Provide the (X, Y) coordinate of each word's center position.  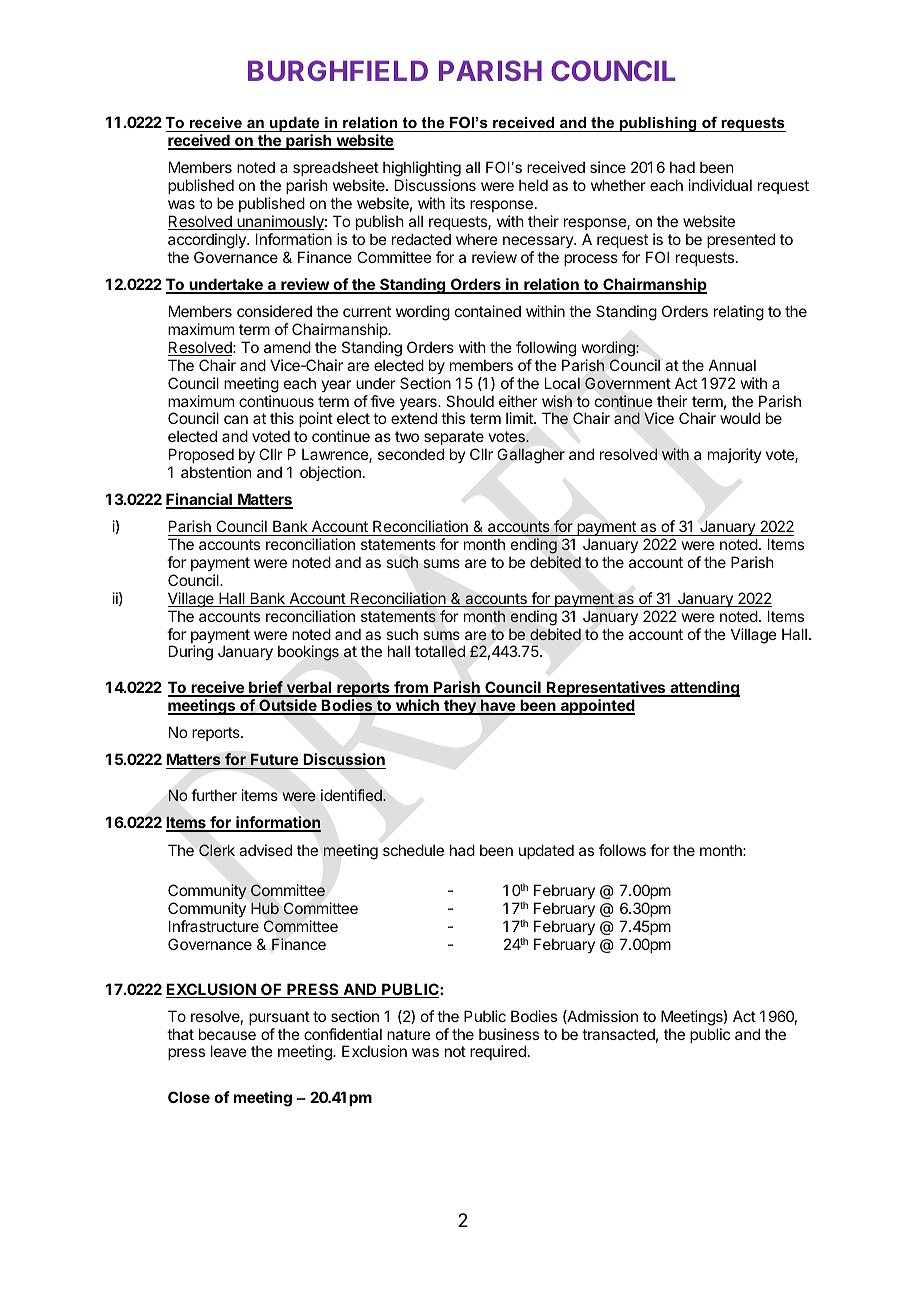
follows (622, 850)
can (236, 419)
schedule (413, 850)
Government (628, 383)
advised (265, 850)
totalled (440, 651)
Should (470, 401)
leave (229, 1051)
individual (720, 185)
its (458, 203)
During (191, 653)
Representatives (606, 689)
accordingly (208, 241)
